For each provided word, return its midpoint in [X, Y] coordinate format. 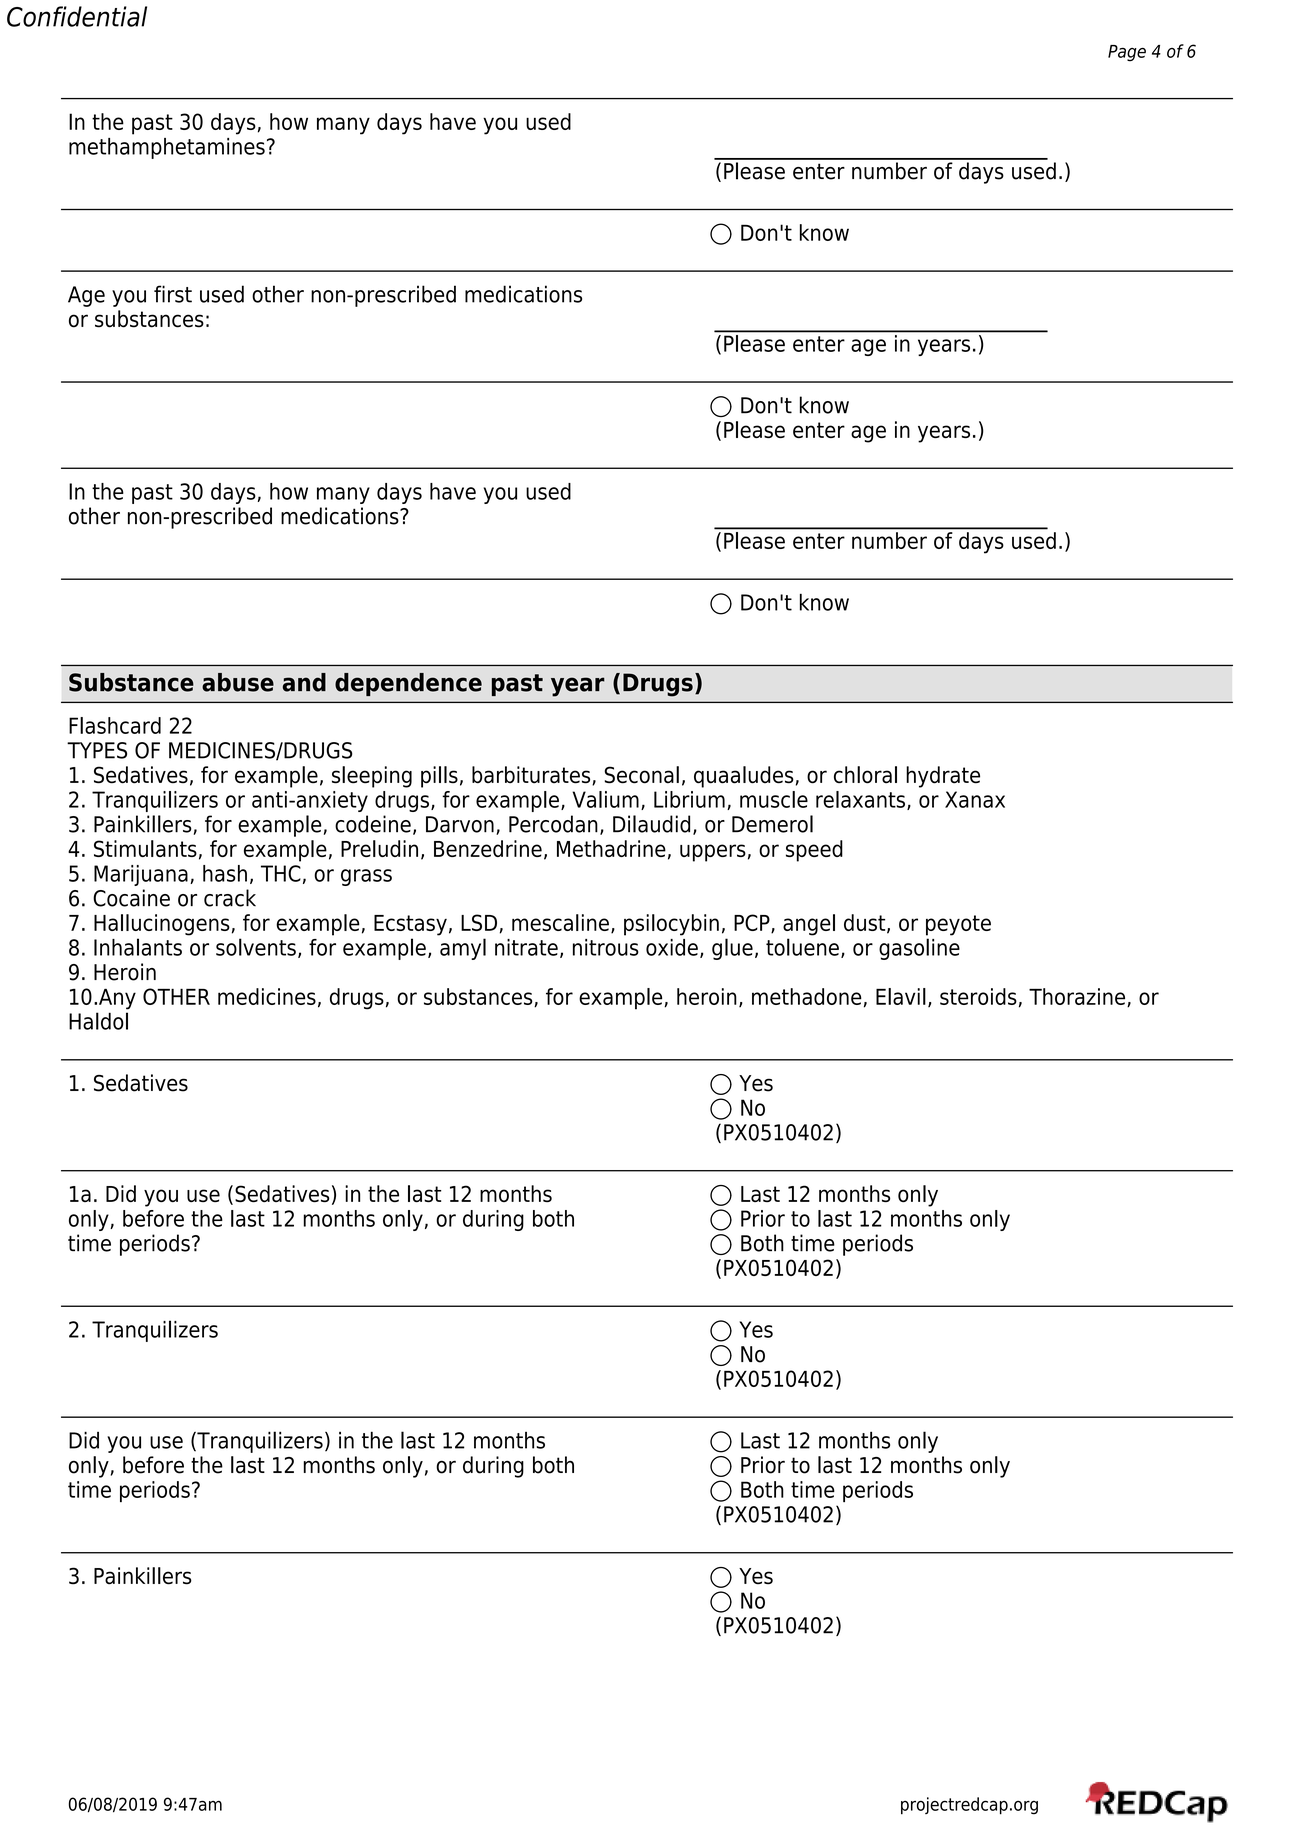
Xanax [975, 799]
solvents [256, 947]
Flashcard [115, 725]
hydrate [943, 777]
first [173, 294]
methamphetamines [167, 148]
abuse [238, 682]
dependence [408, 684]
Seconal [641, 775]
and [304, 682]
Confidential [77, 16]
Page [1127, 53]
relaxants [860, 799]
